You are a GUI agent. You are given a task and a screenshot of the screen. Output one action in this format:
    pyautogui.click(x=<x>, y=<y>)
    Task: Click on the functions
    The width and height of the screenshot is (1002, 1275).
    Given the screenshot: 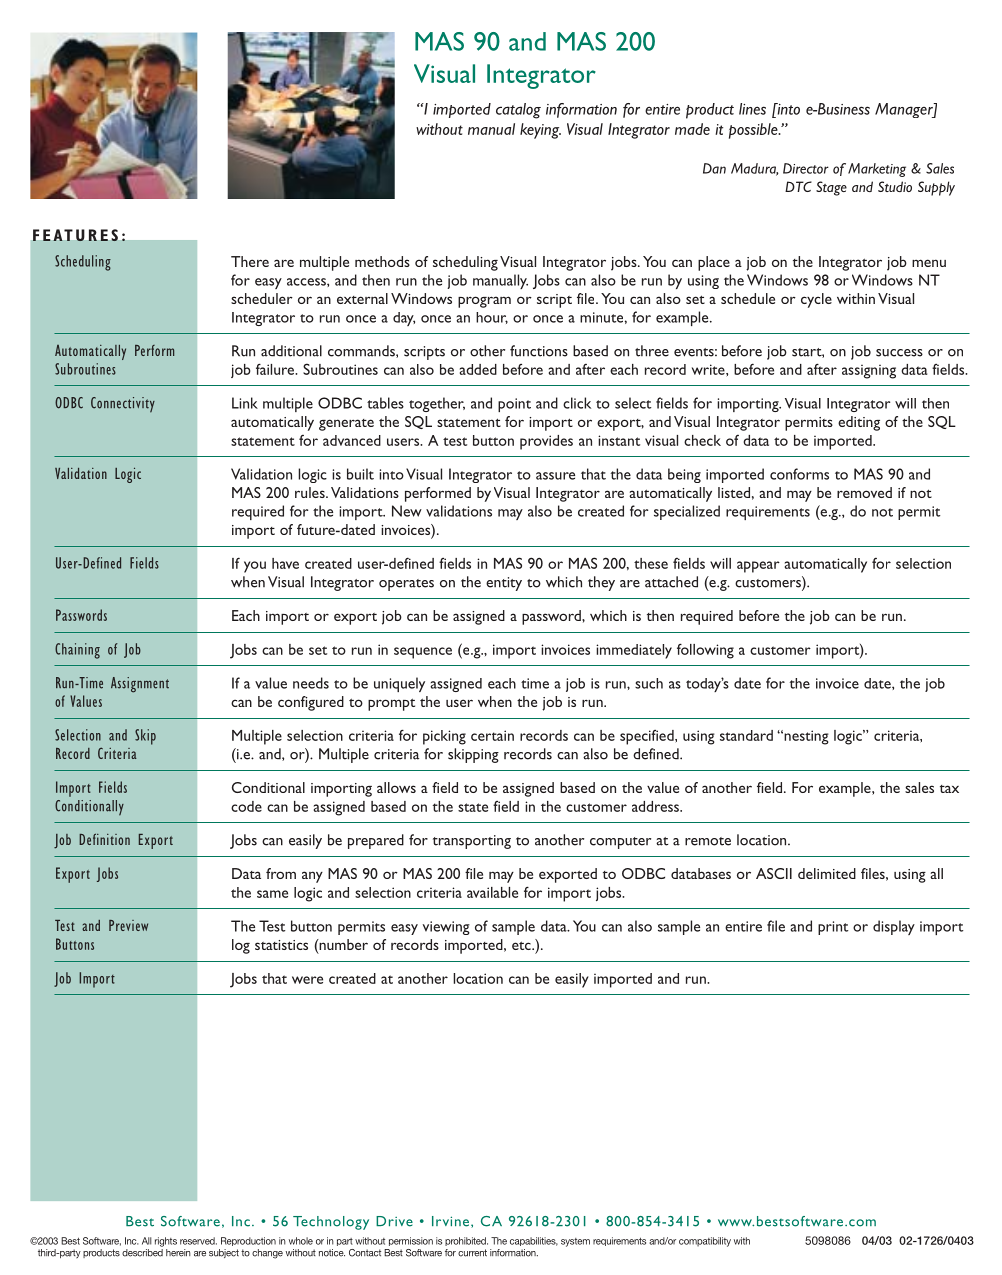 What is the action you would take?
    pyautogui.click(x=539, y=351)
